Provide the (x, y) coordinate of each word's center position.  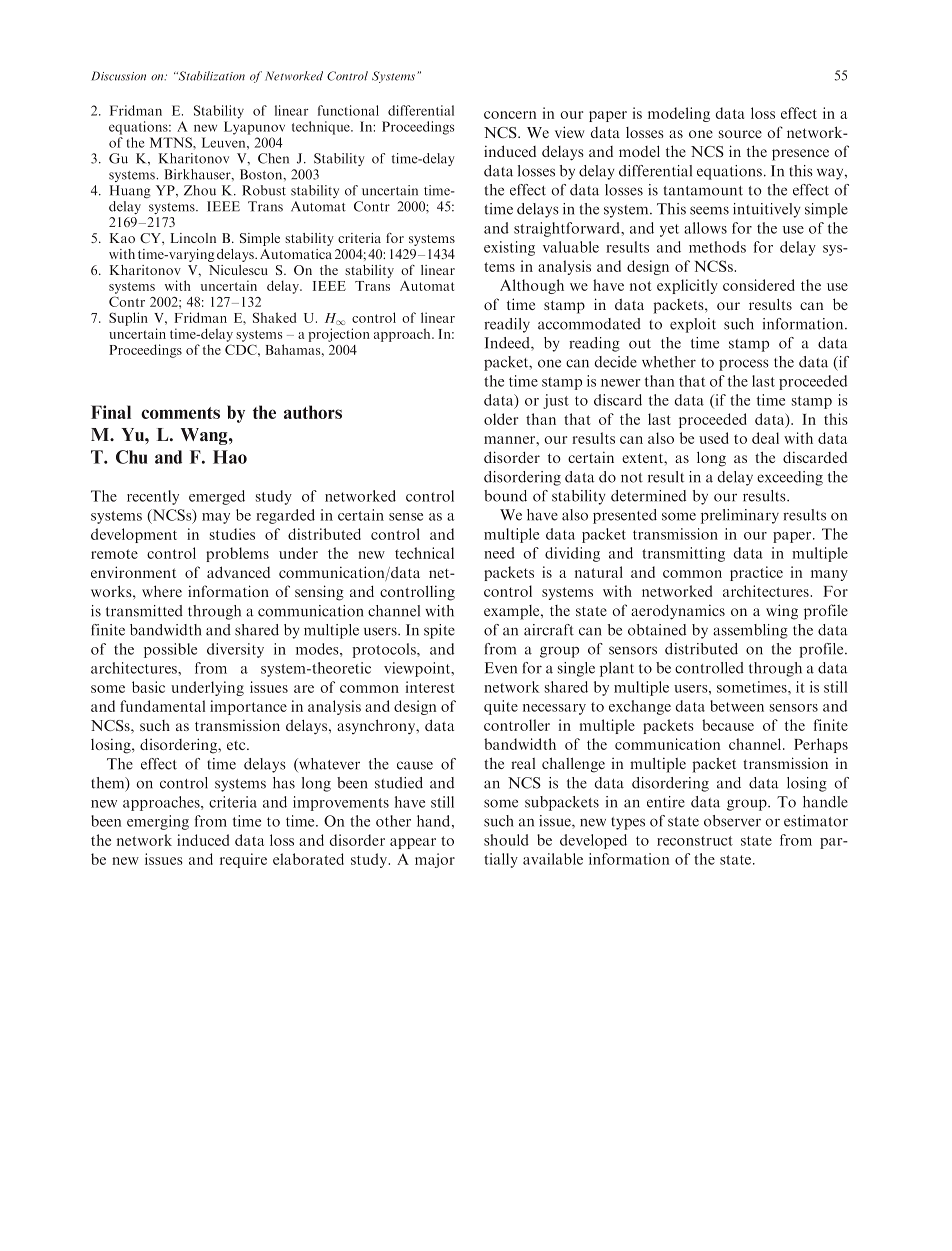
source (740, 134)
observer (732, 821)
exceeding (790, 478)
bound (505, 496)
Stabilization (210, 76)
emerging (158, 822)
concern (510, 115)
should (506, 840)
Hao (230, 457)
